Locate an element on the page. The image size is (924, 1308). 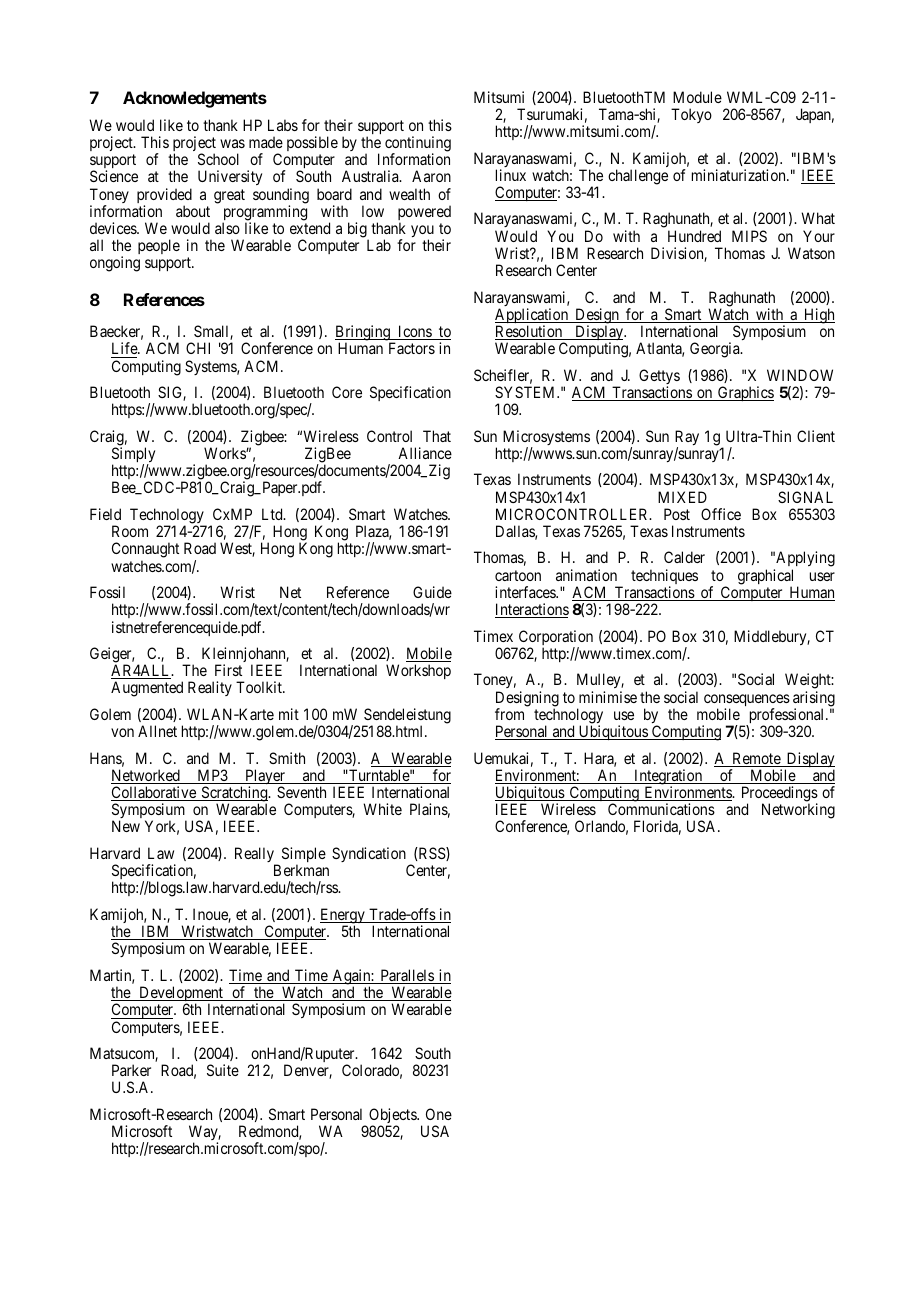
graphical is located at coordinates (765, 578).
